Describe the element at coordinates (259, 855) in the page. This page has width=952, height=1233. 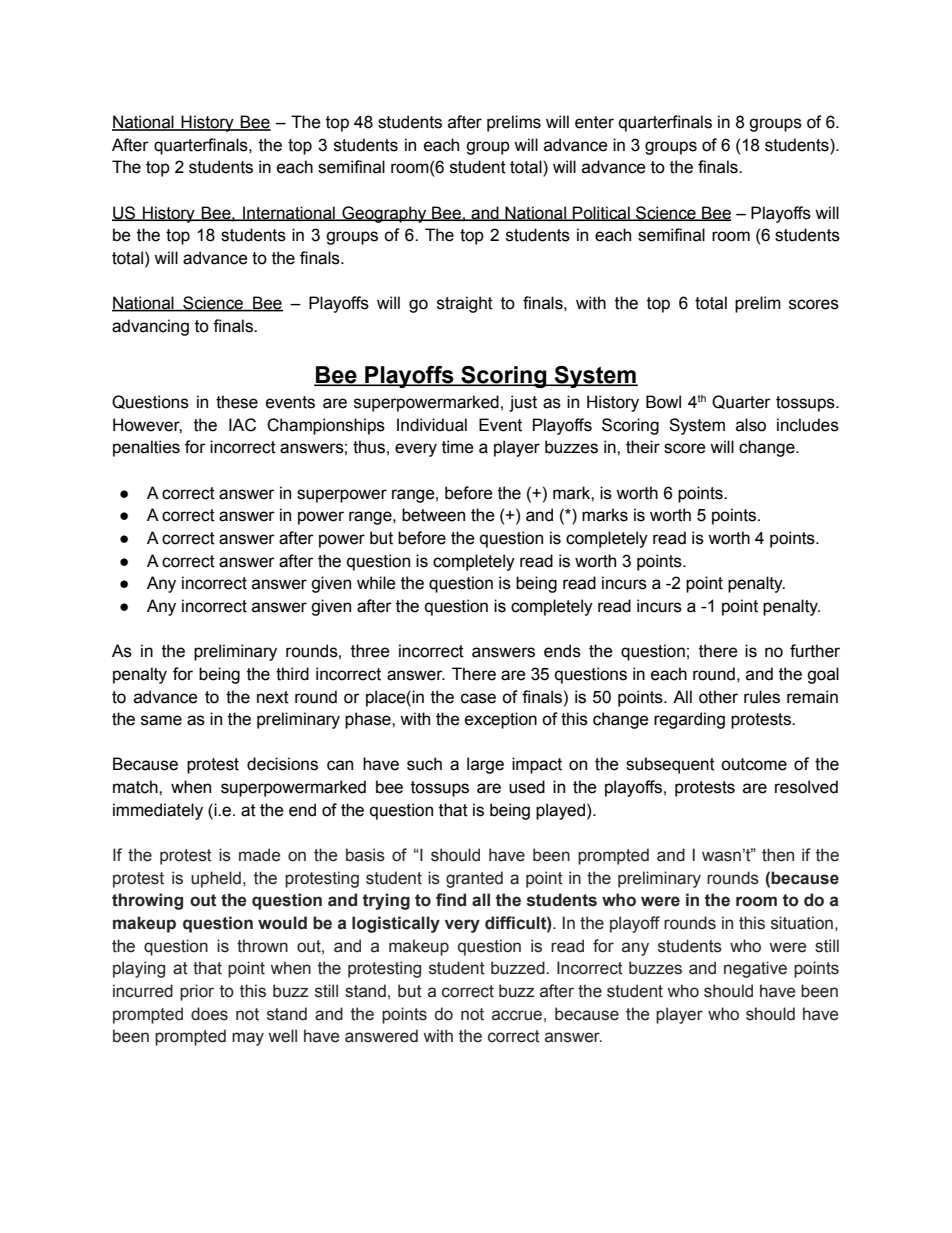
I see `made` at that location.
